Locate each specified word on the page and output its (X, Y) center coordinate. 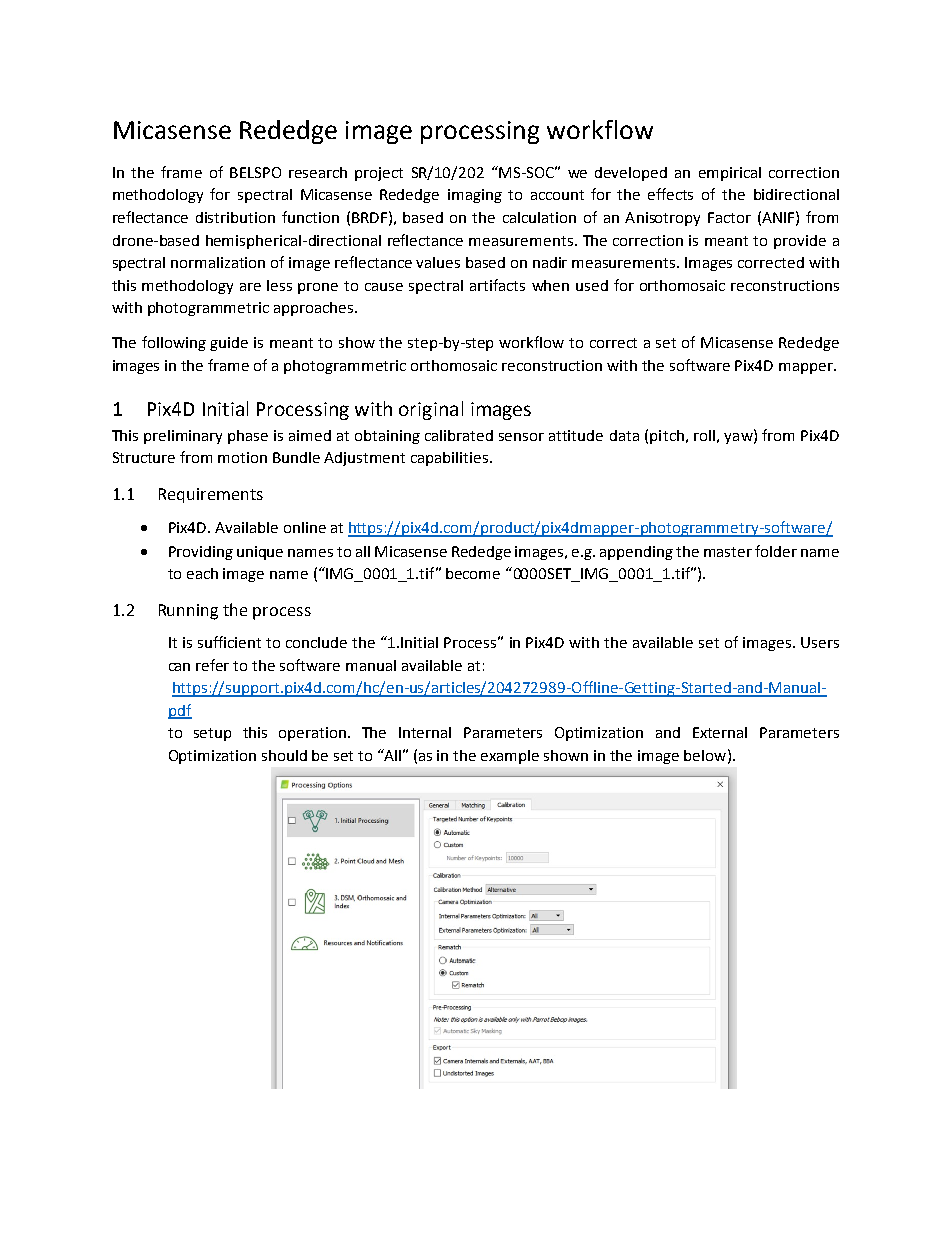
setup (212, 734)
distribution (235, 217)
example (510, 757)
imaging (475, 196)
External (720, 732)
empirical (730, 174)
